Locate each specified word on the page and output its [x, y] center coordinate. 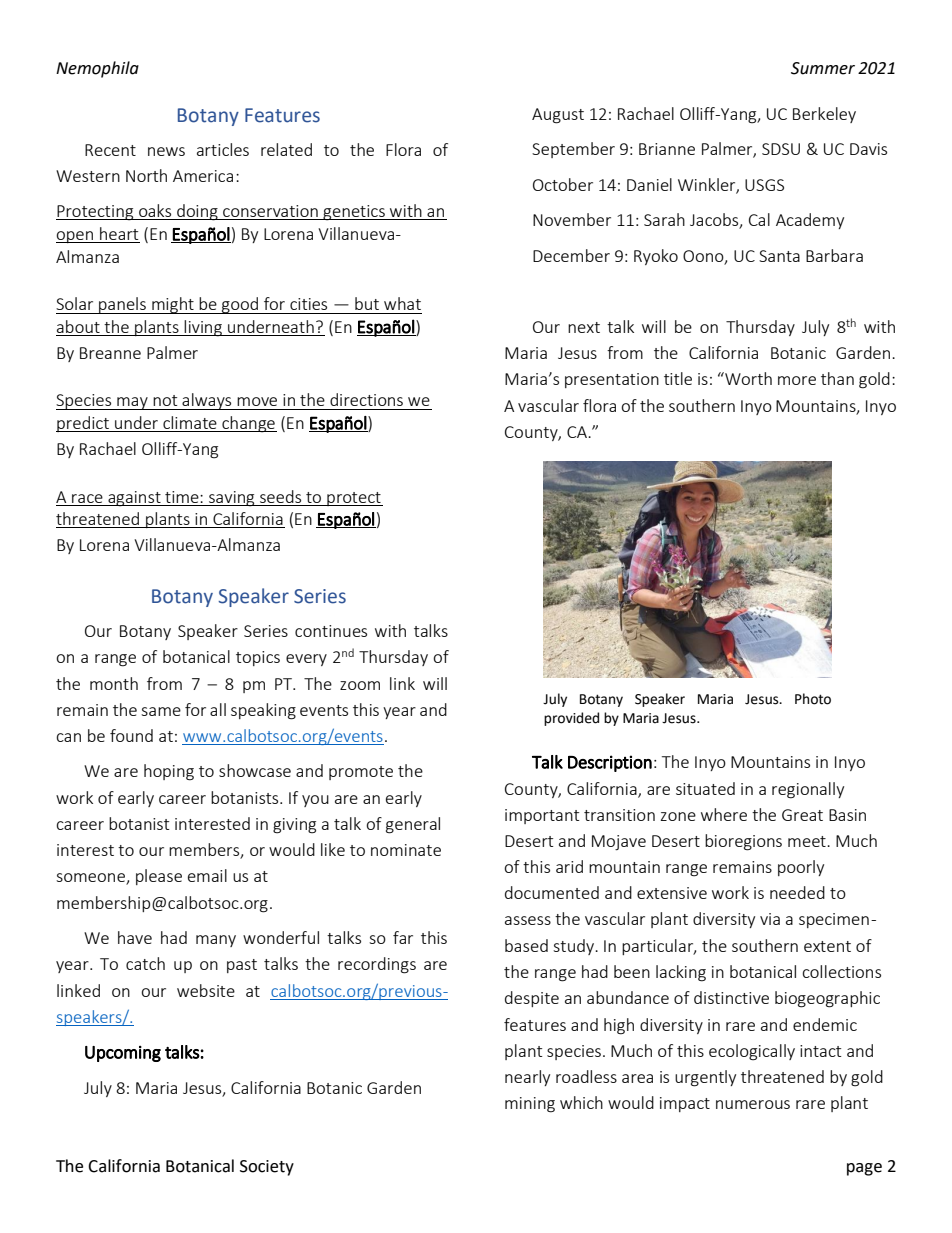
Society [267, 1168]
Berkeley [824, 115]
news [166, 151]
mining [530, 1105]
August [558, 116]
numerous [753, 1104]
